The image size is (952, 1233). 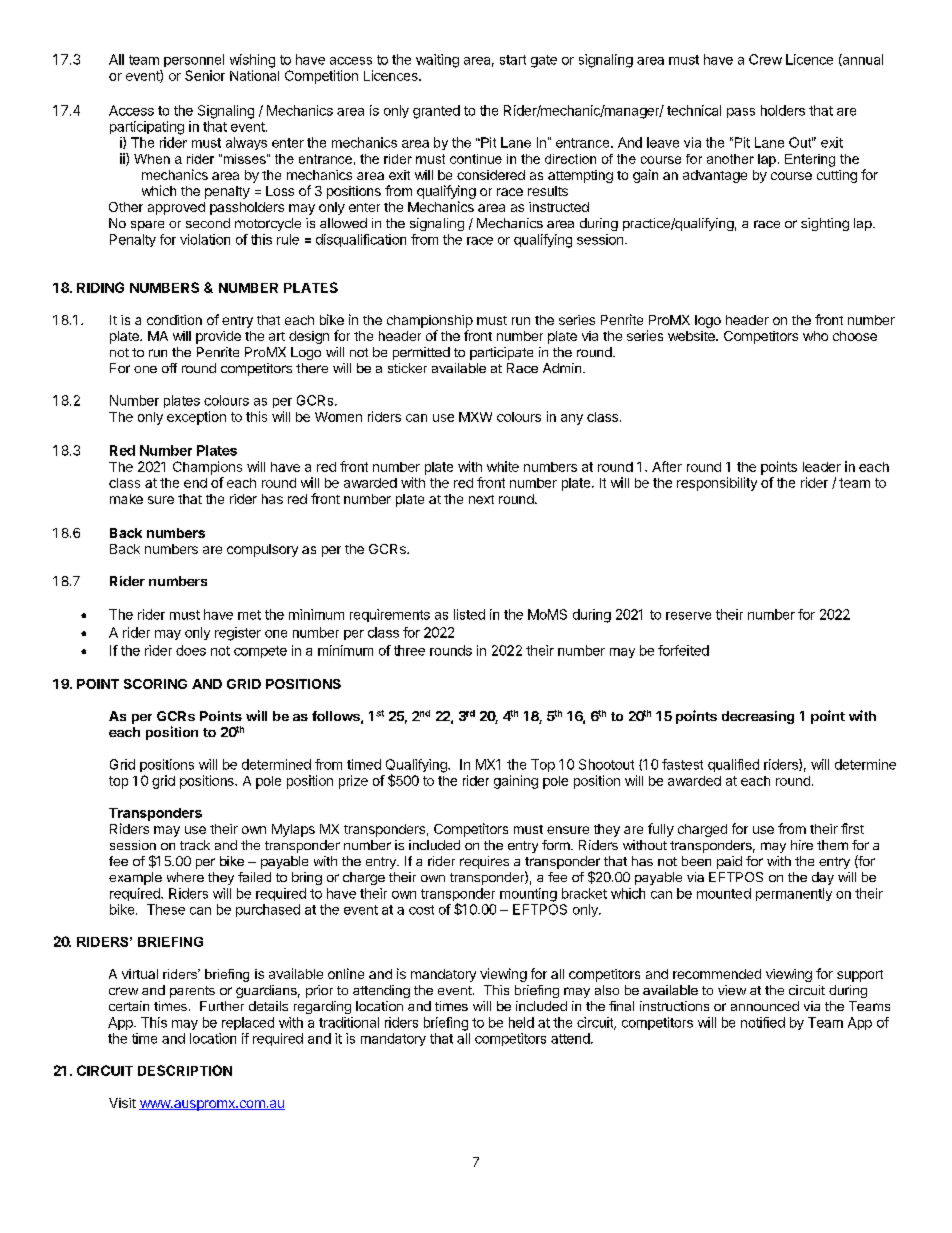 What do you see at coordinates (606, 764) in the screenshot?
I see `Shootout` at bounding box center [606, 764].
